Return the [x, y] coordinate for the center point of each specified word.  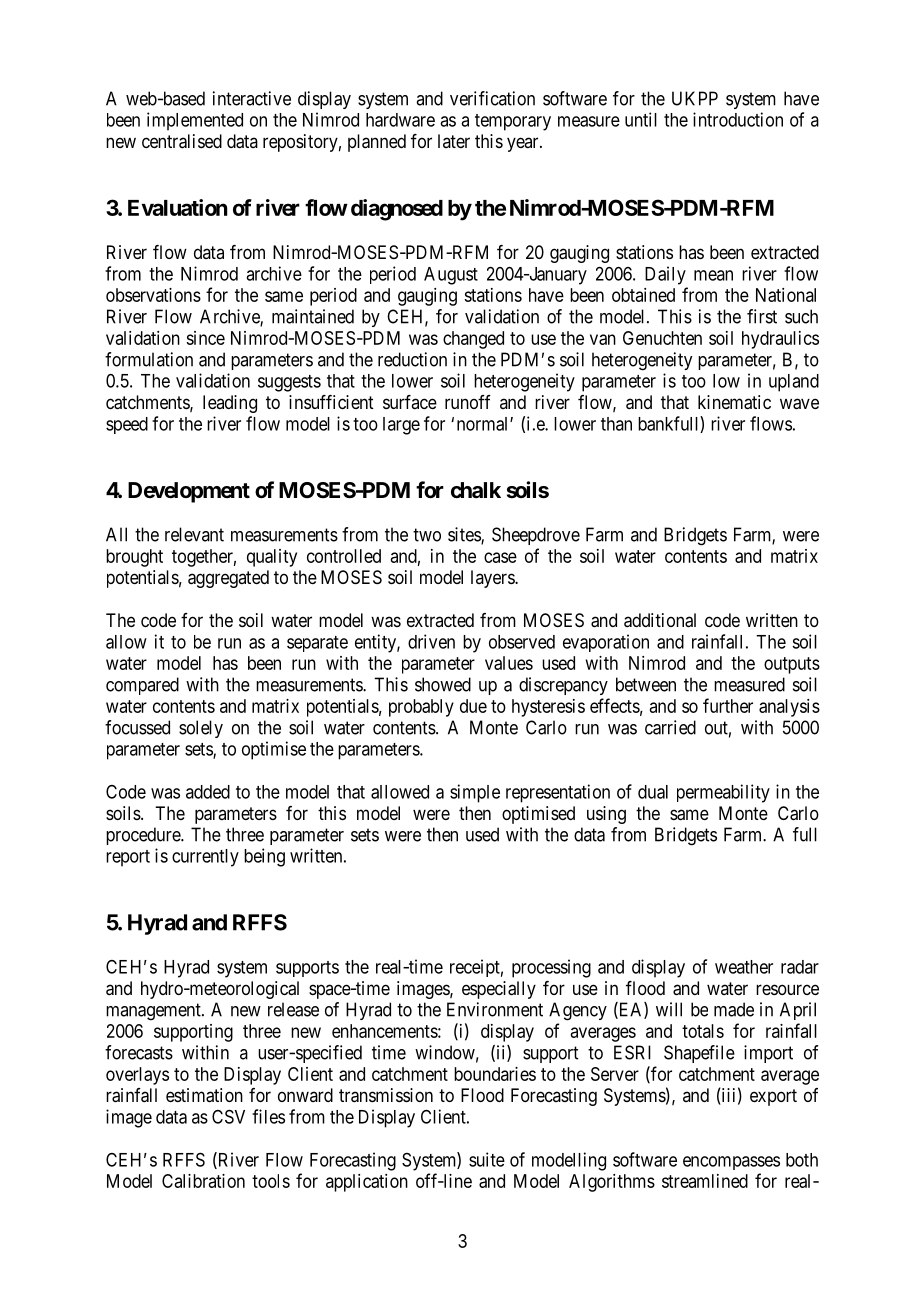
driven [431, 641]
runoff [468, 402]
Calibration [203, 1181]
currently [205, 858]
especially [499, 990]
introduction [738, 119]
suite [487, 1159]
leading [230, 404]
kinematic [734, 402]
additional [660, 620]
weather [744, 967]
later [454, 141]
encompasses [731, 1163]
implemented [195, 121]
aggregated [228, 579]
